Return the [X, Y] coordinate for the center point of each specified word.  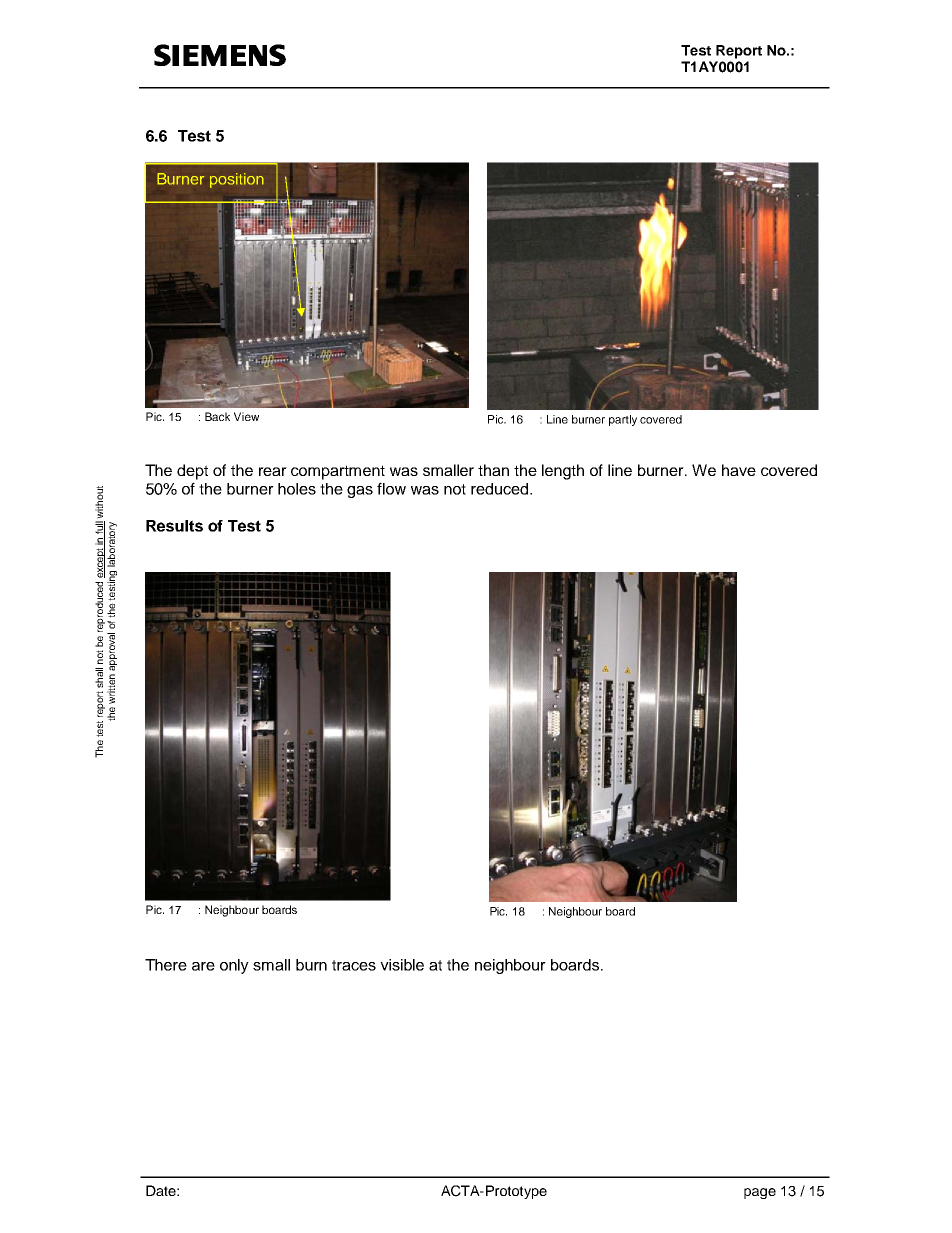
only [234, 966]
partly [623, 420]
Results [174, 526]
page [760, 1193]
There [166, 965]
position [237, 180]
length [563, 472]
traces [354, 965]
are [203, 966]
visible [402, 965]
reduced [501, 489]
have [739, 470]
